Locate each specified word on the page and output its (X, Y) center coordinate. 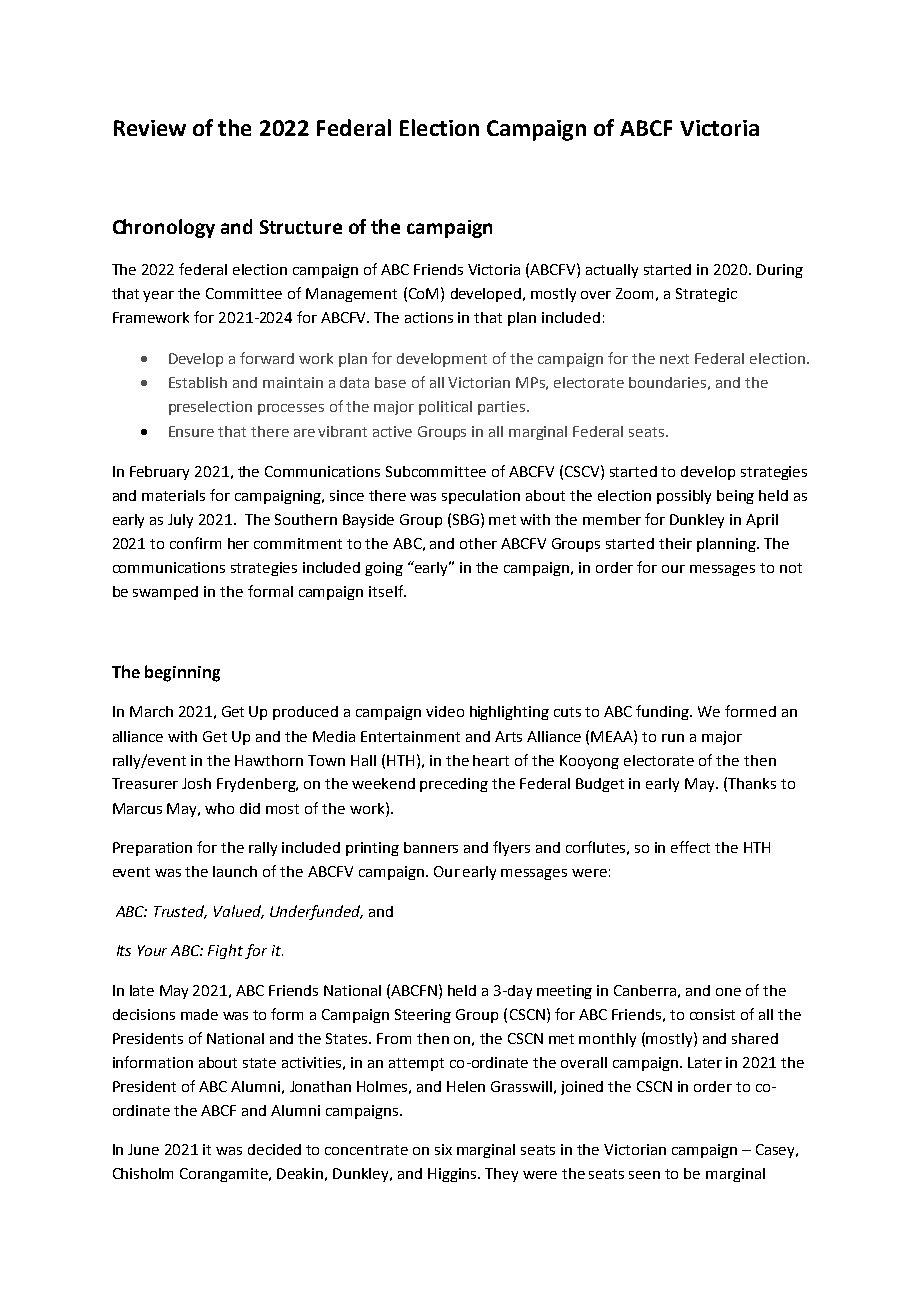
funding (664, 712)
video (445, 711)
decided (274, 1149)
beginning (182, 673)
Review (150, 128)
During (780, 271)
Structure (301, 227)
